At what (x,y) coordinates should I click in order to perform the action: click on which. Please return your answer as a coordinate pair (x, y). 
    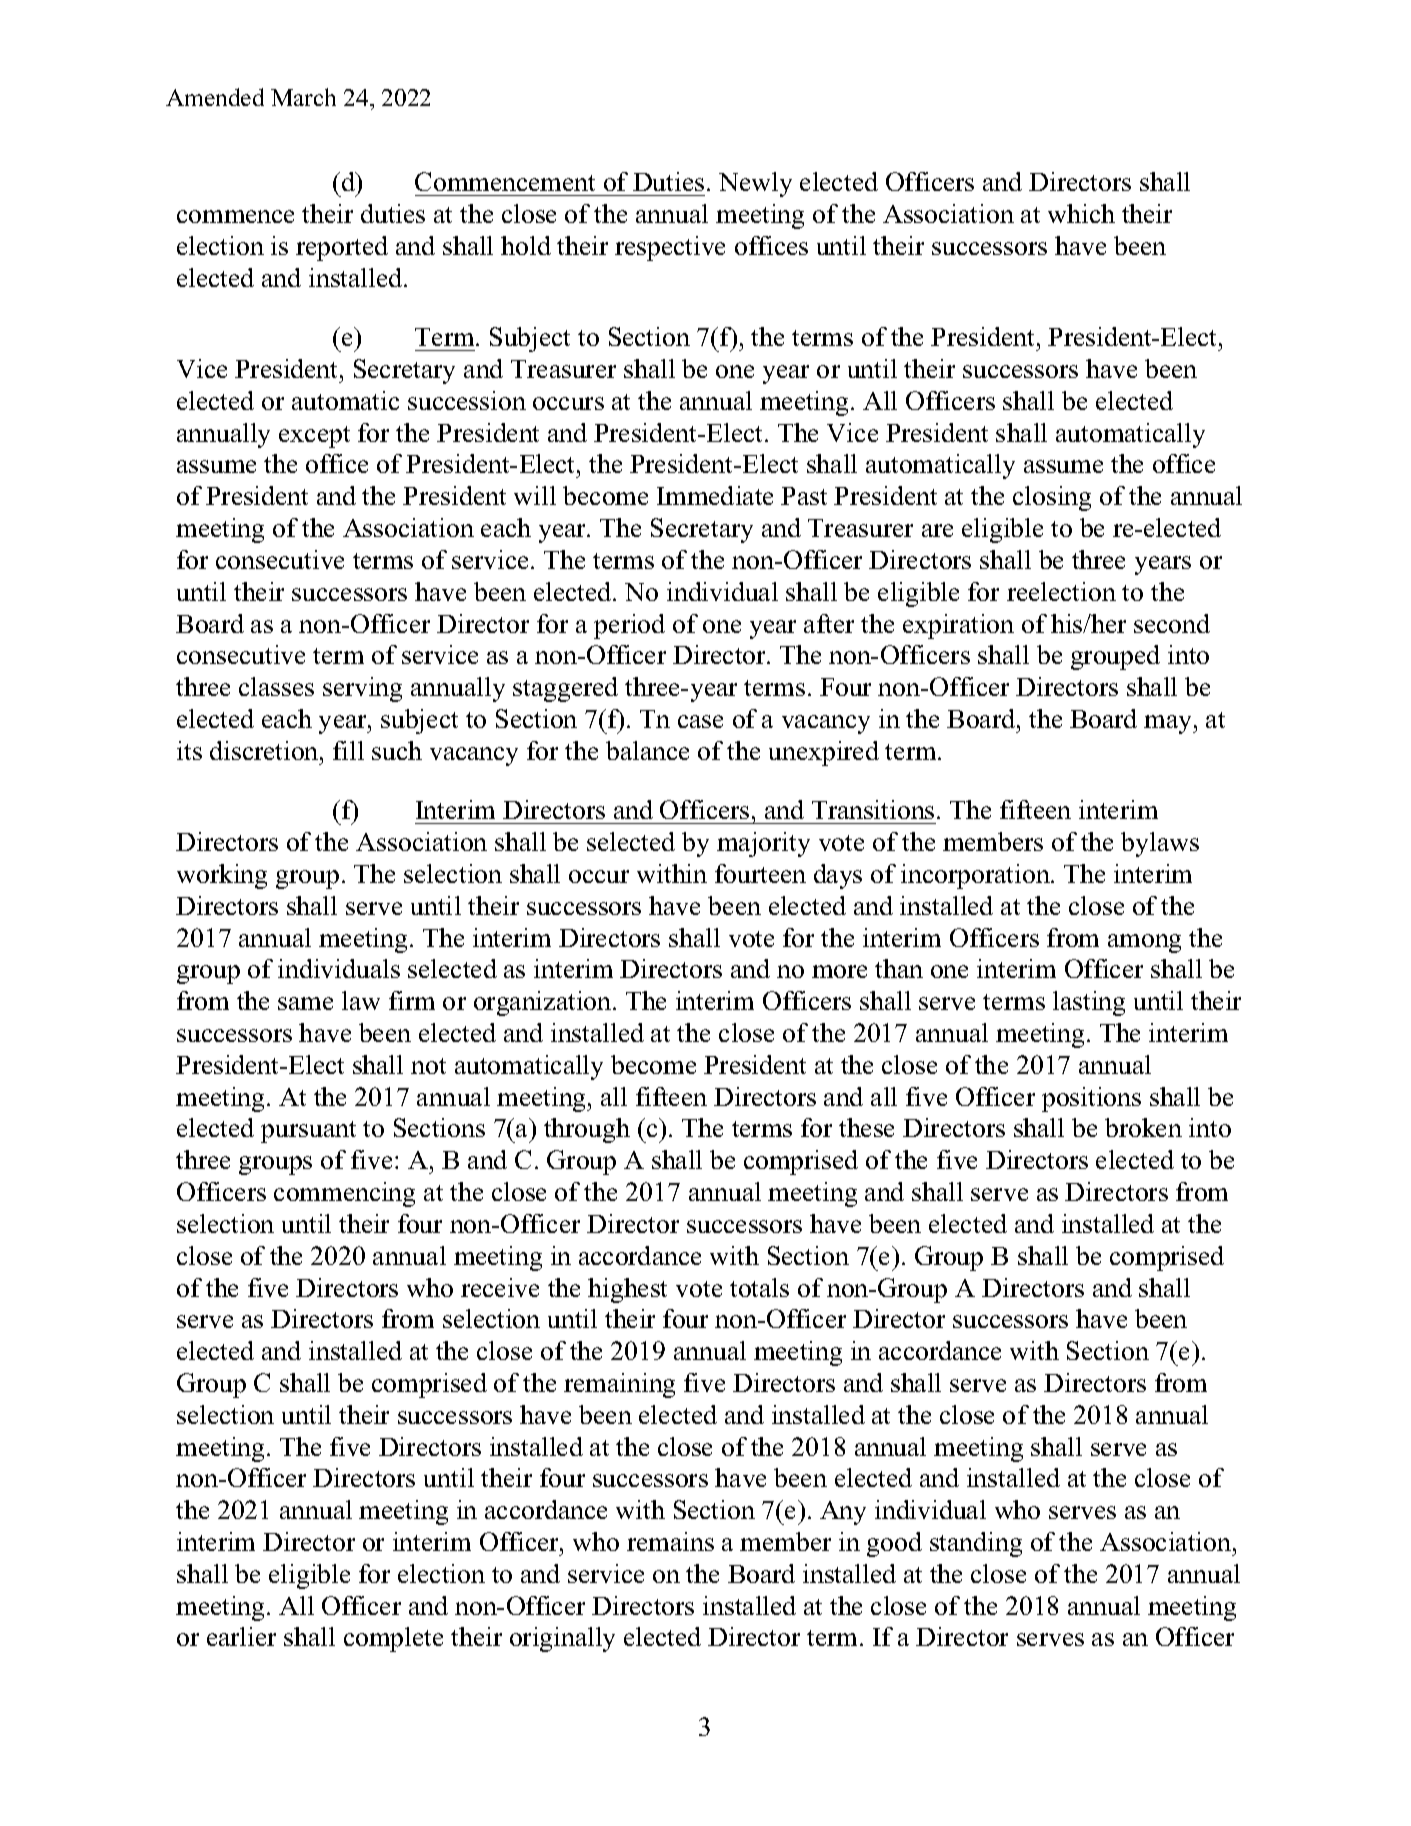
    Looking at the image, I should click on (1081, 213).
